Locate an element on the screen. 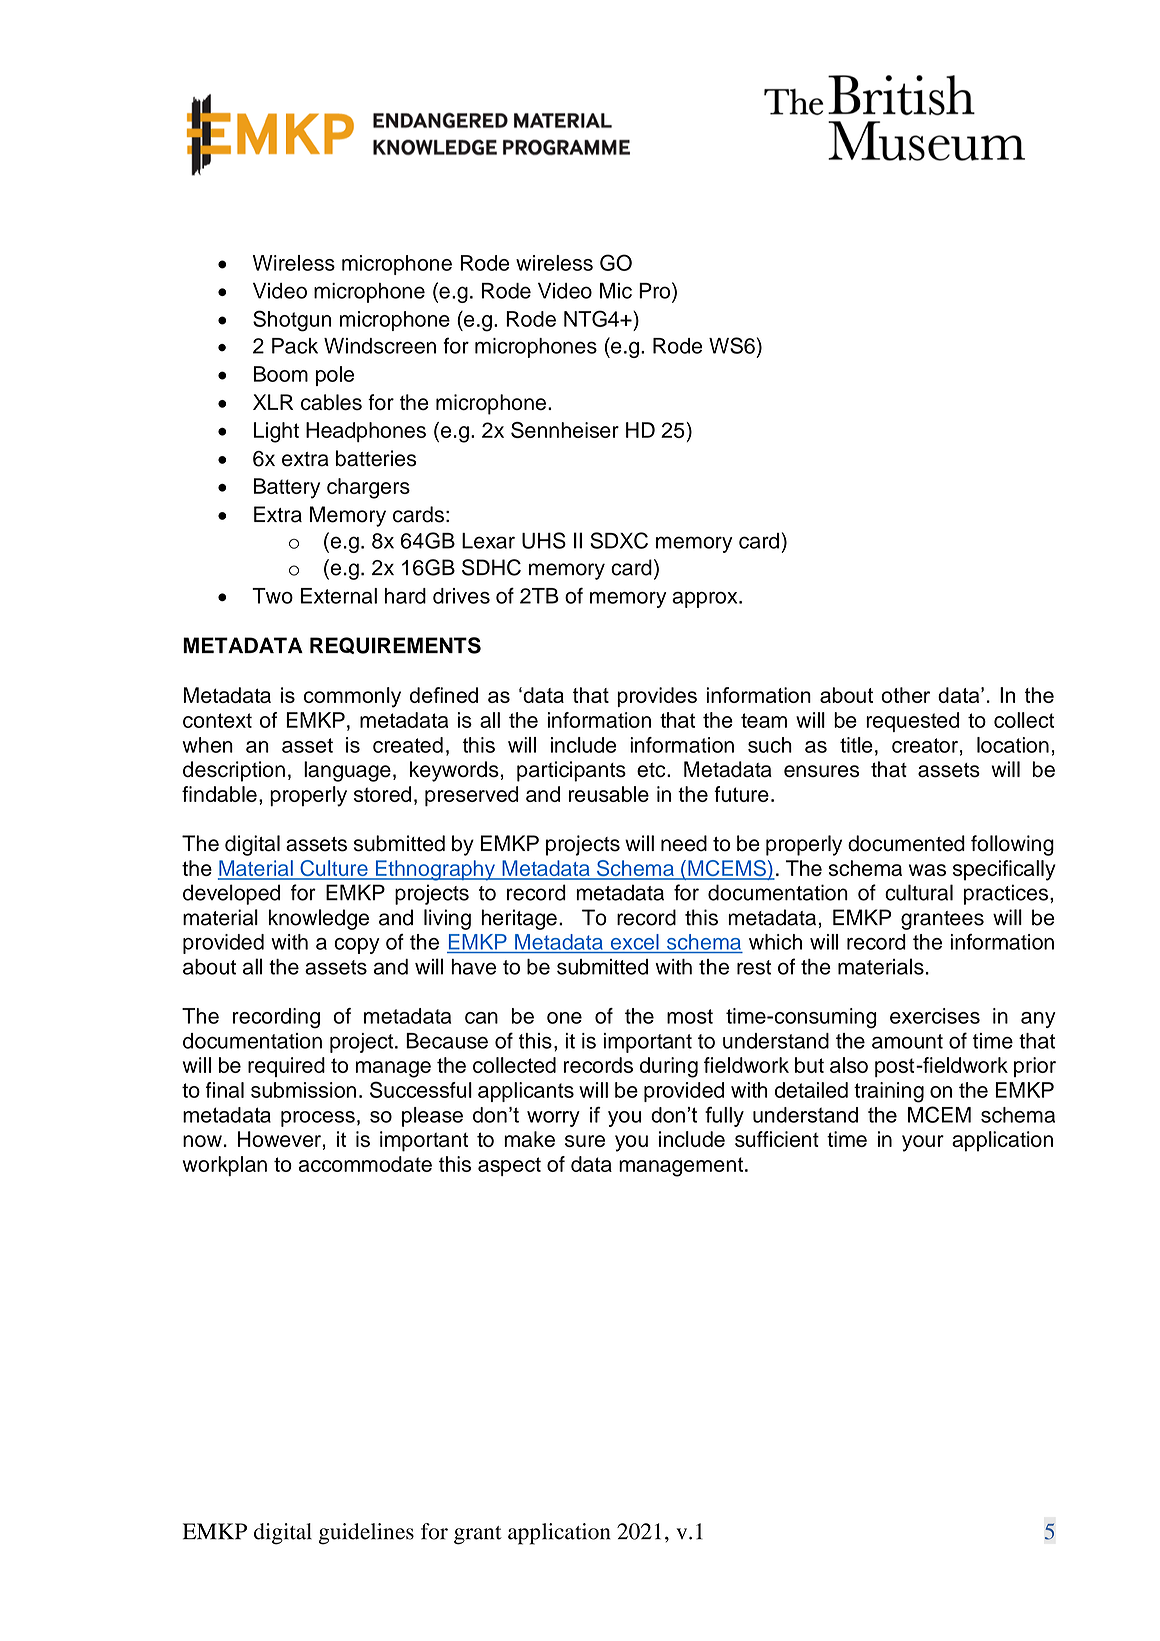  Sennheiser is located at coordinates (565, 430).
